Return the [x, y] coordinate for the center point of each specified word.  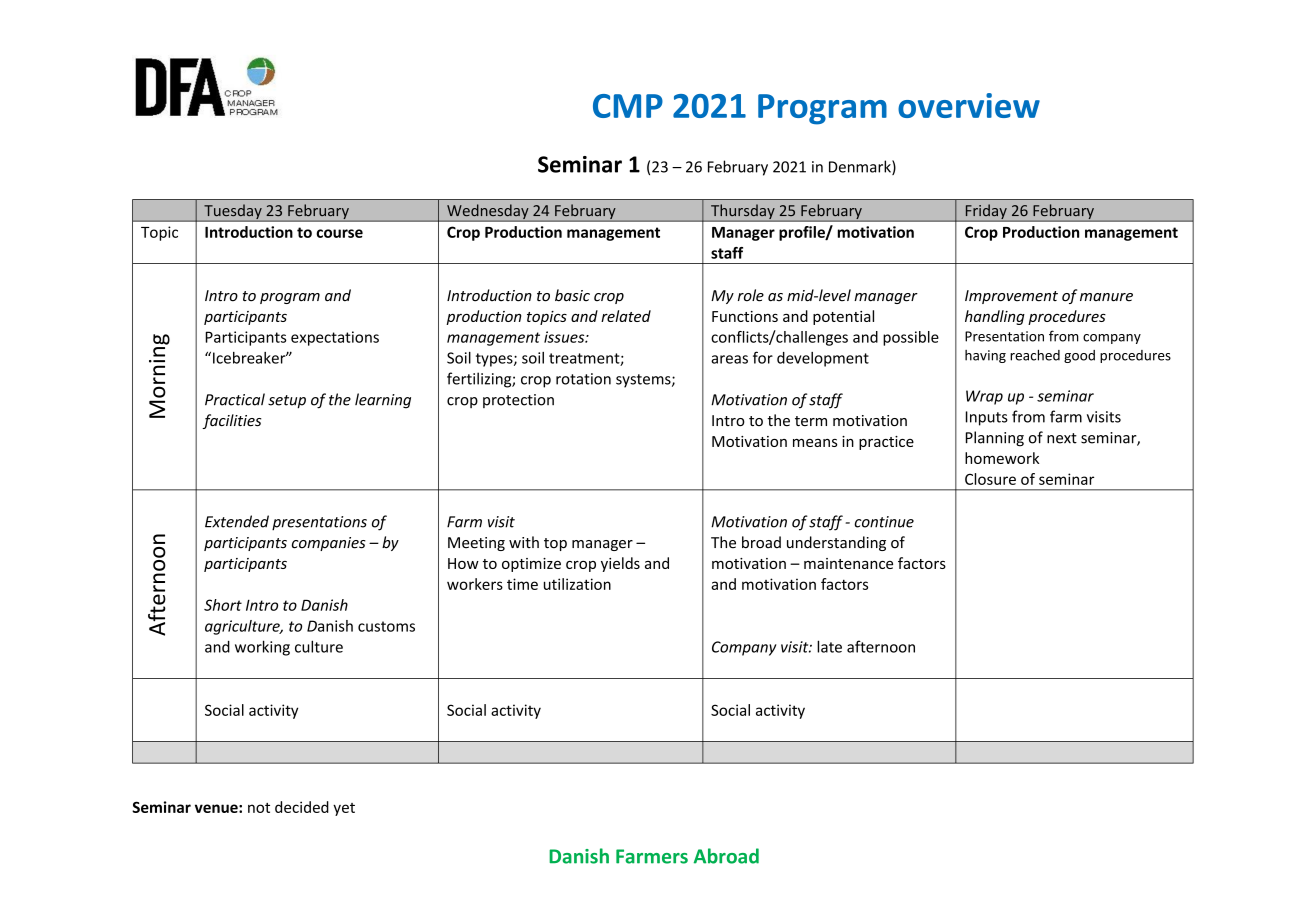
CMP [628, 106]
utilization [577, 584]
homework [1002, 458]
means [815, 443]
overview [969, 105]
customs [386, 626]
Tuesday [233, 213]
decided [302, 807]
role [751, 295]
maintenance [848, 563]
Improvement [1011, 297]
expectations [335, 338]
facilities [231, 421]
